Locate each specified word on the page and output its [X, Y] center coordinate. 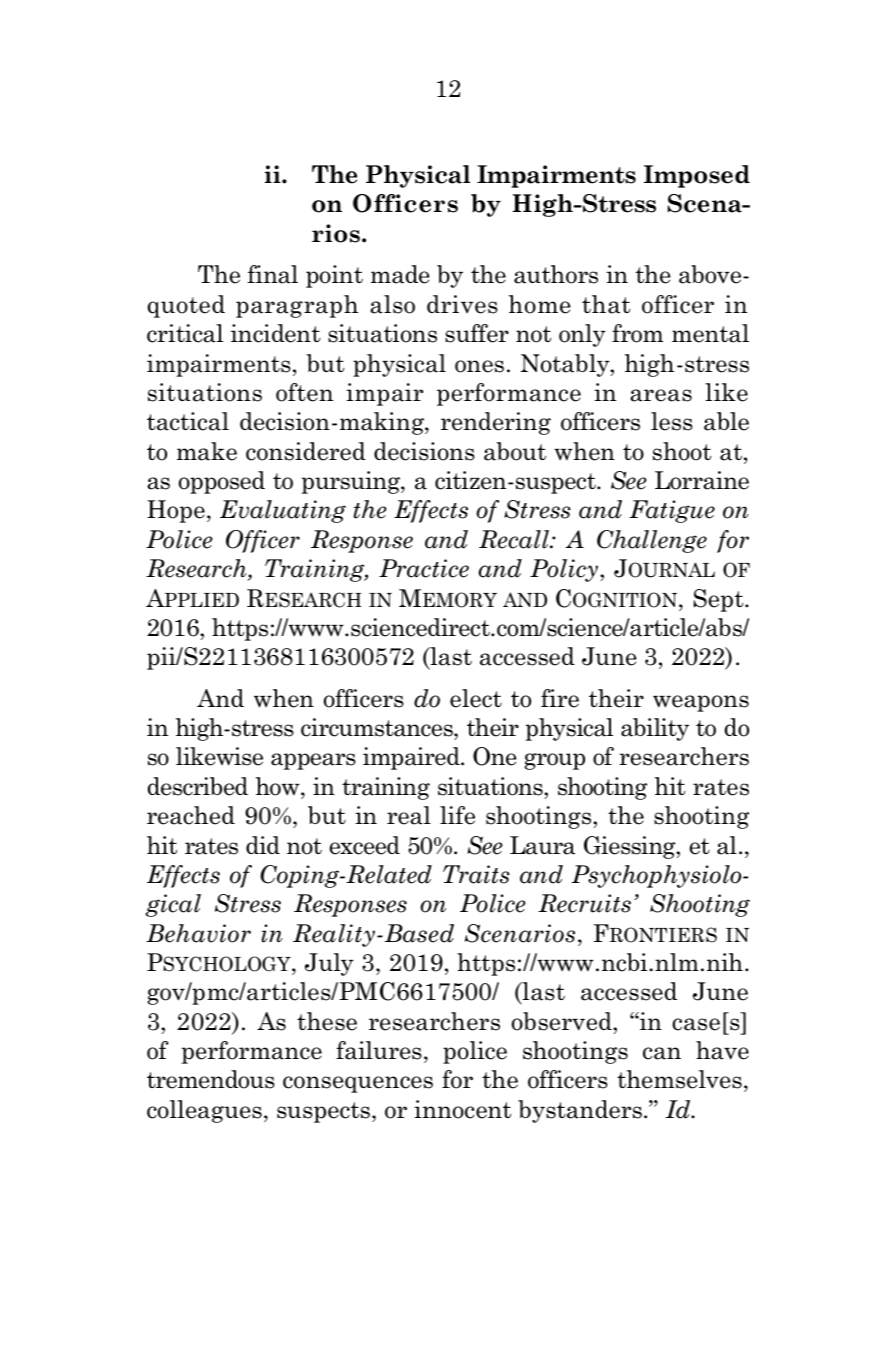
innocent [462, 1109]
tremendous [211, 1079]
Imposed [697, 176]
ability [655, 729]
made [400, 274]
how [279, 786]
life [457, 815]
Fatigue [672, 511]
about [515, 451]
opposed [222, 482]
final [273, 274]
